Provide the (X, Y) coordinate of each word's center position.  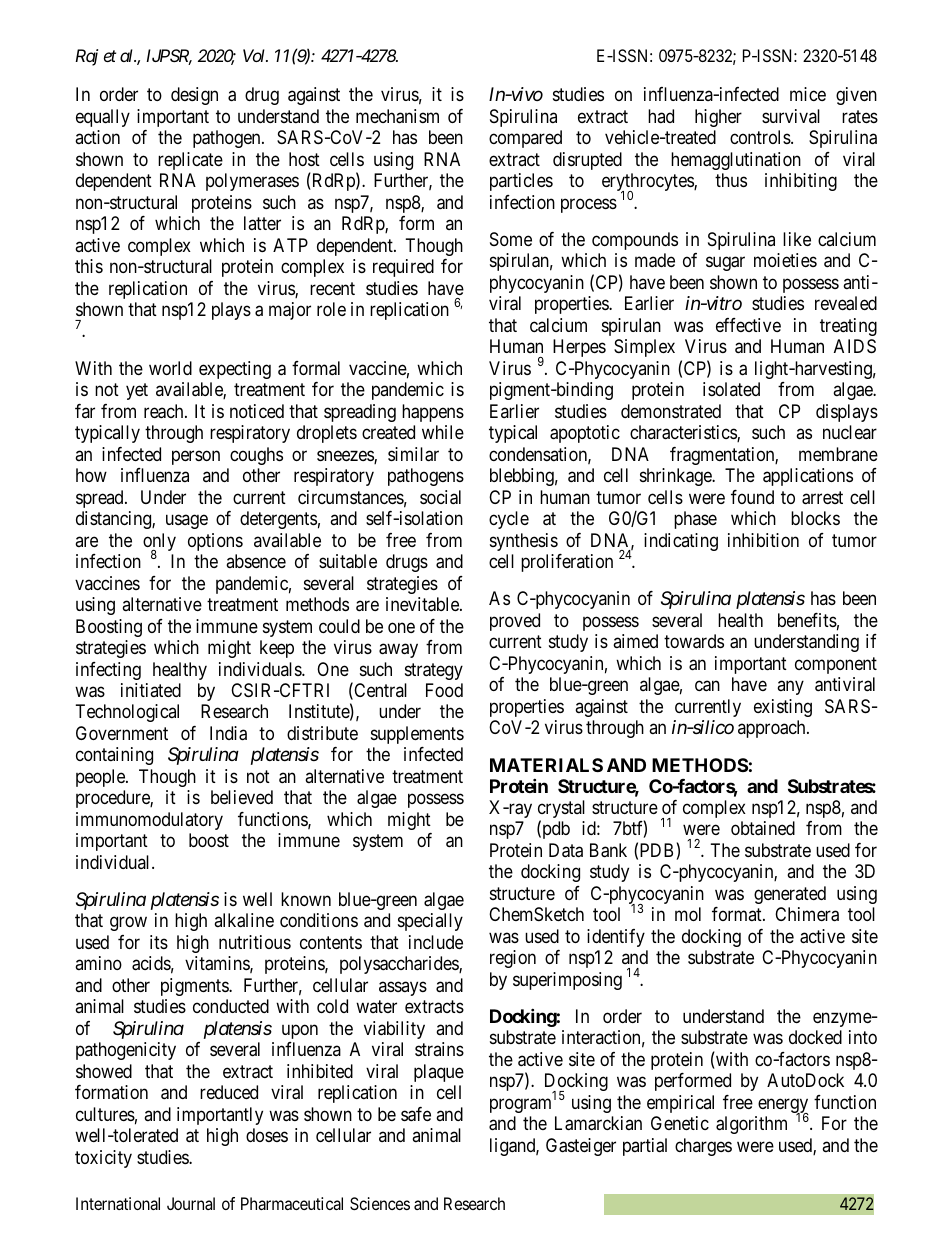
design (194, 96)
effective (748, 325)
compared (525, 139)
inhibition (763, 540)
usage (187, 522)
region (513, 959)
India (228, 733)
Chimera (807, 914)
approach (773, 729)
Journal (191, 1203)
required (403, 268)
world (170, 368)
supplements (417, 735)
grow (128, 924)
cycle (509, 520)
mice (808, 94)
